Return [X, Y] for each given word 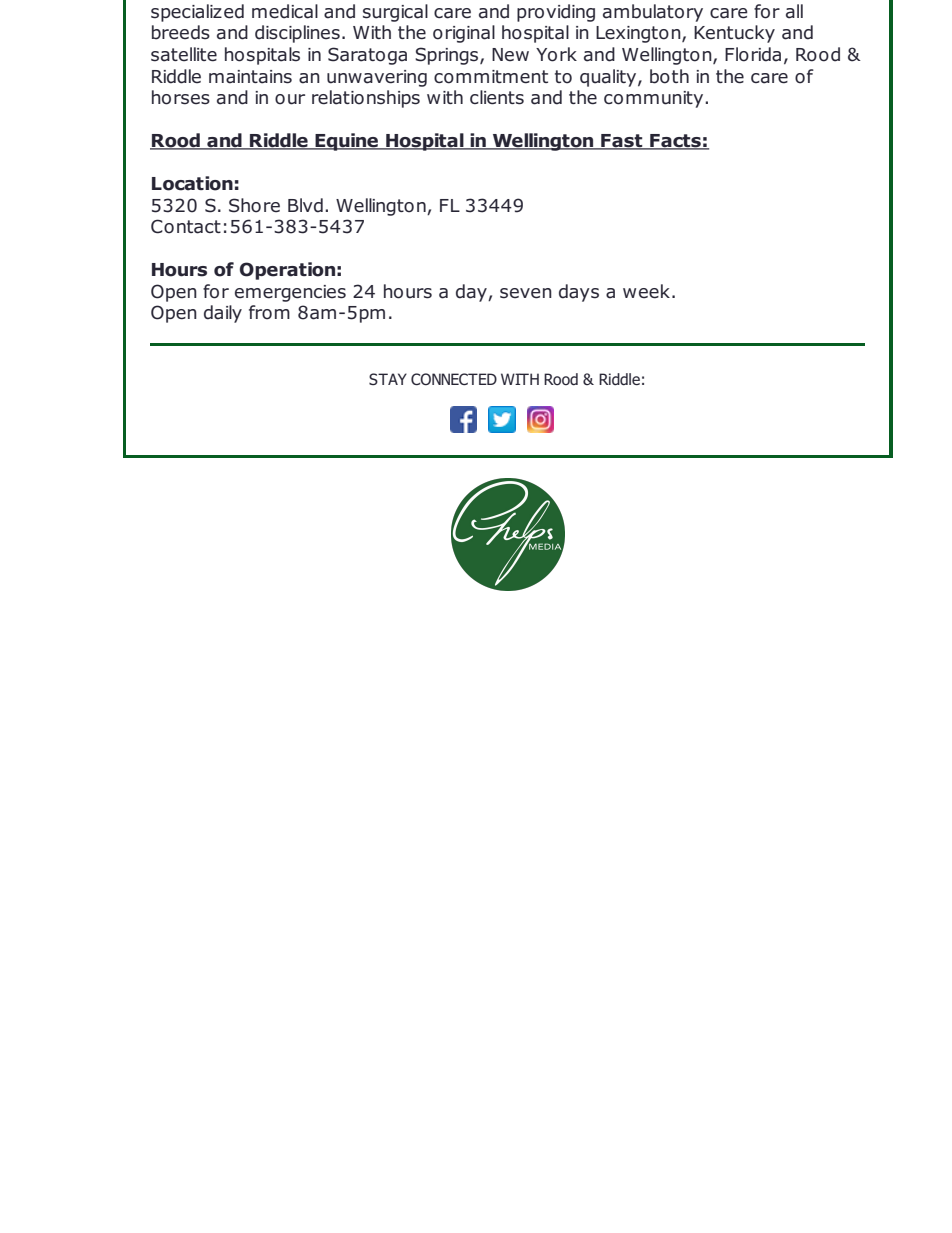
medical [285, 11]
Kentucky [734, 34]
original [464, 34]
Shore [254, 205]
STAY [388, 379]
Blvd [305, 205]
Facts [675, 142]
